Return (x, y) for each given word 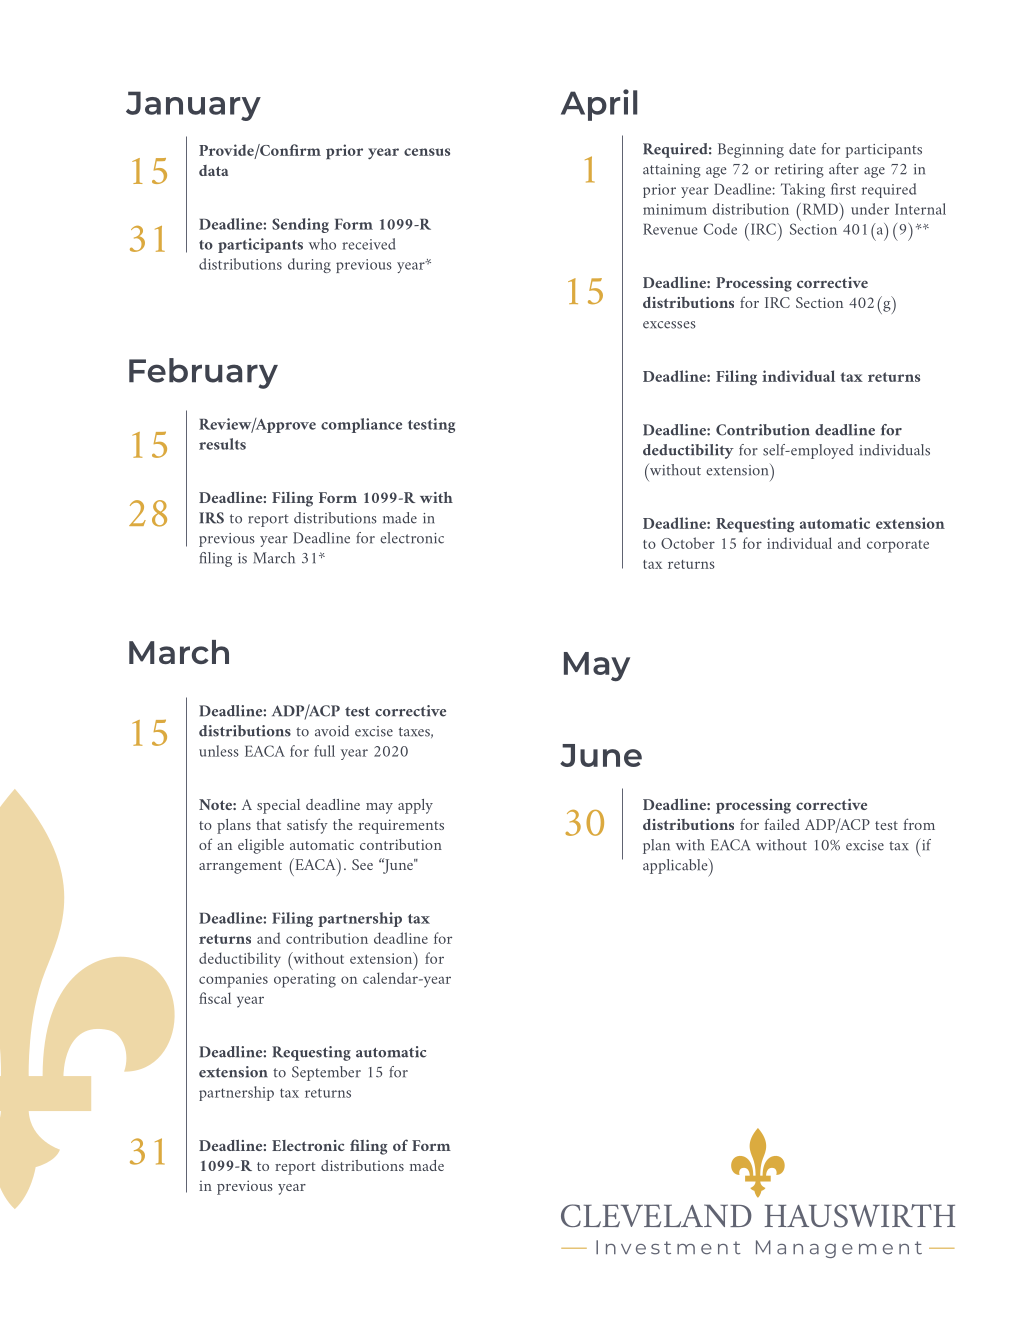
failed (782, 824)
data (213, 170)
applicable (676, 867)
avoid (332, 731)
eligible (261, 846)
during (309, 265)
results (222, 444)
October (688, 543)
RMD (820, 209)
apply (415, 806)
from (919, 824)
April (599, 105)
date (802, 149)
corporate (898, 546)
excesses (669, 325)
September (326, 1073)
